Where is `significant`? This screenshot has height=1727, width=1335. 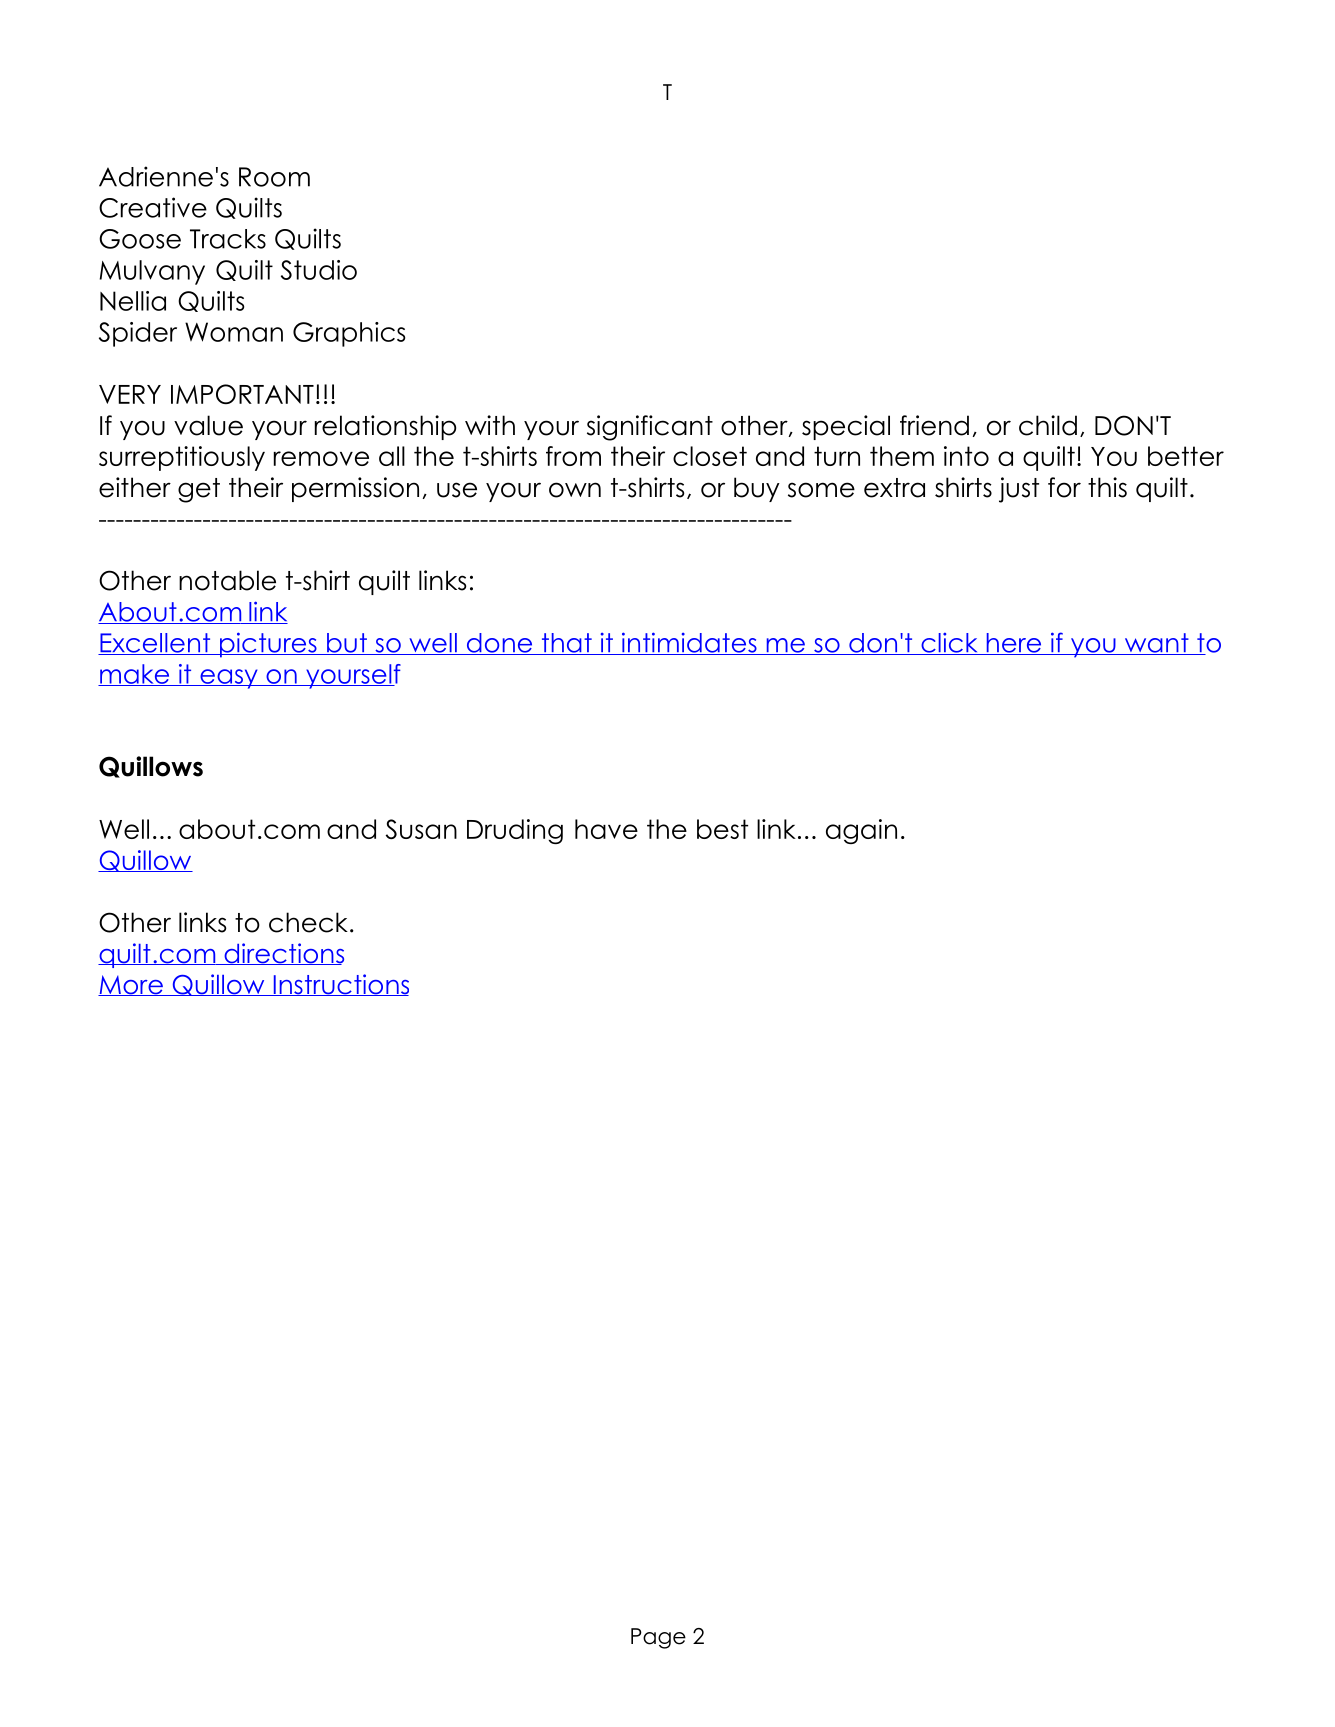
significant is located at coordinates (650, 428).
